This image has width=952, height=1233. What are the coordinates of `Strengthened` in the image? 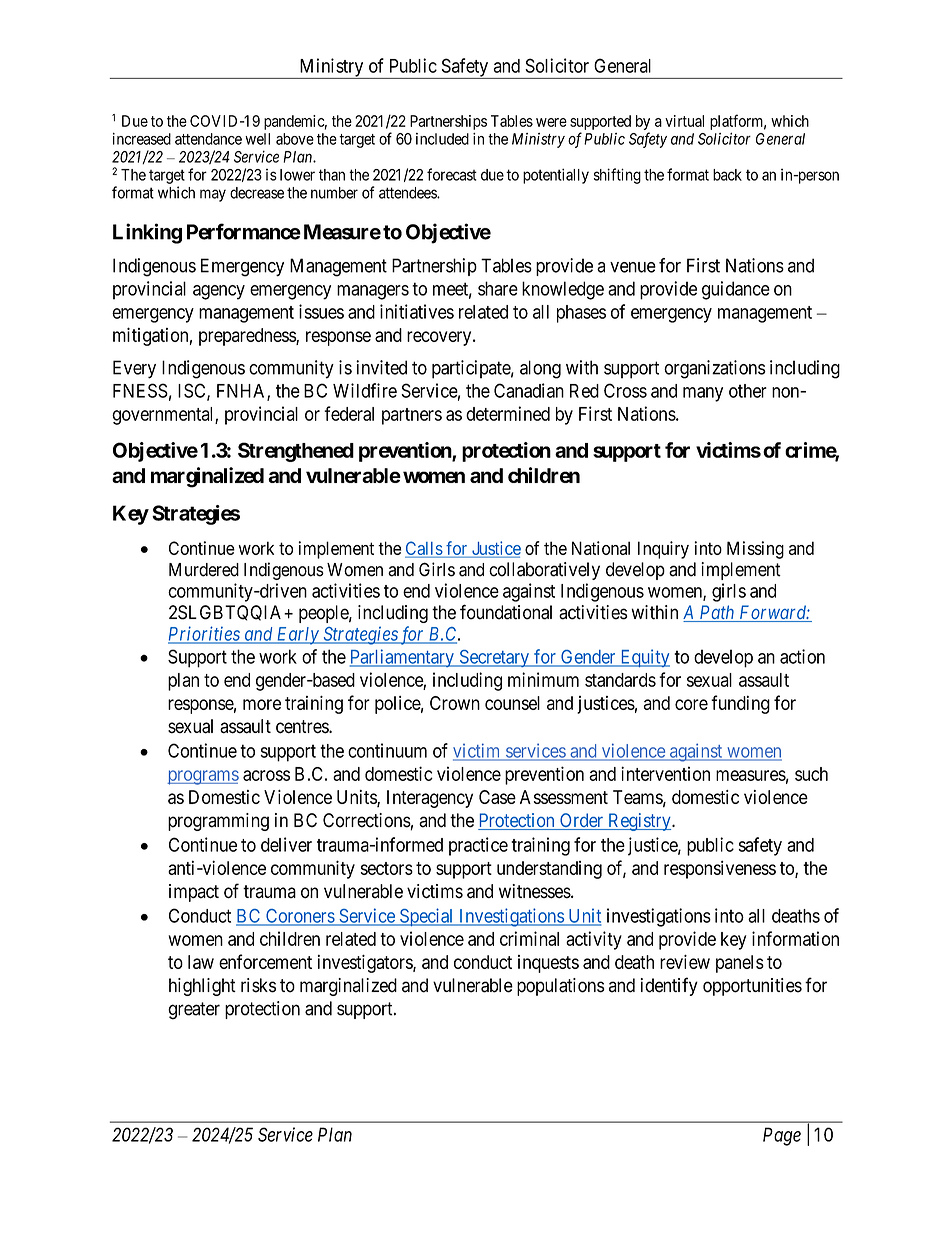 It's located at (296, 452).
